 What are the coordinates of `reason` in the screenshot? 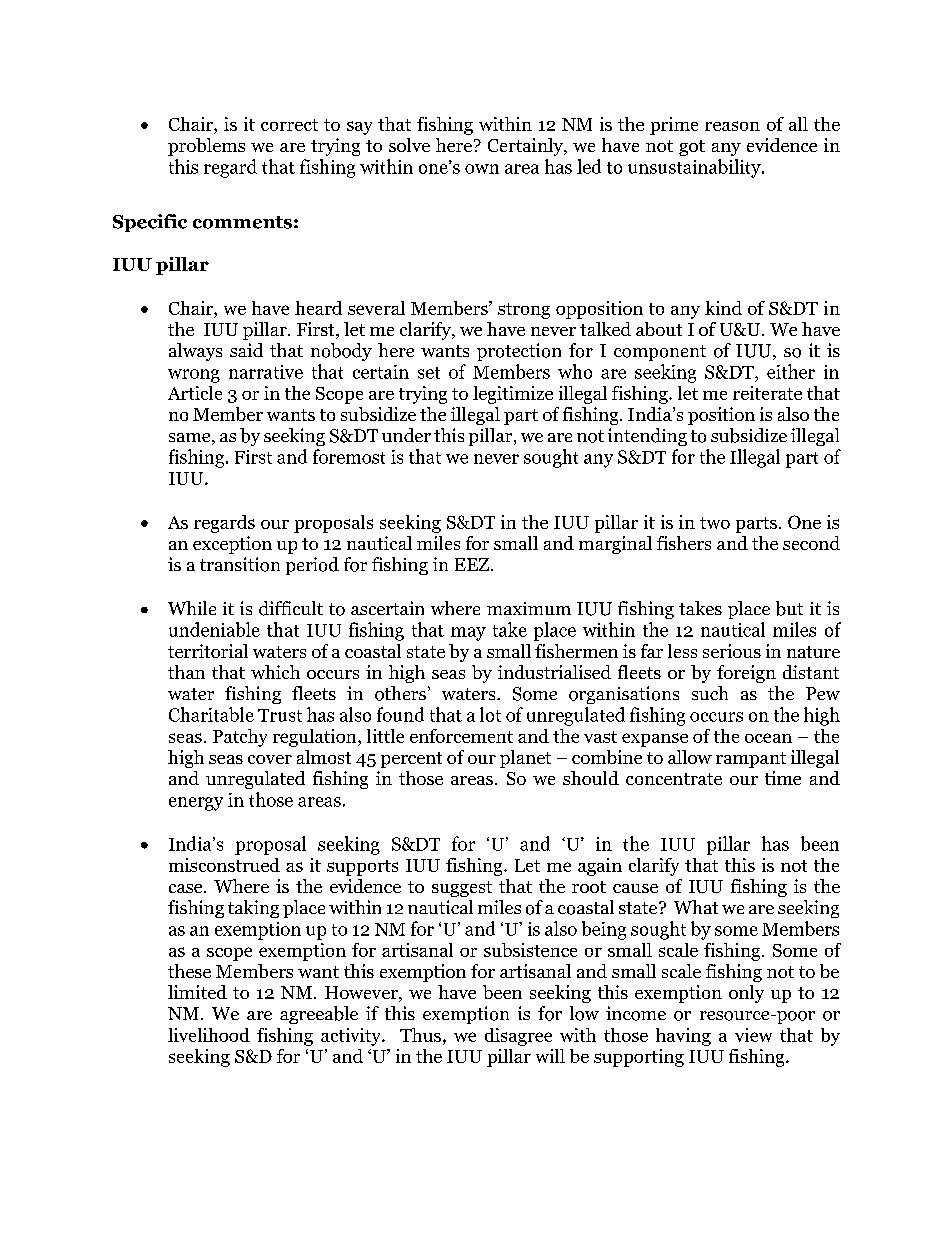 It's located at (732, 126).
